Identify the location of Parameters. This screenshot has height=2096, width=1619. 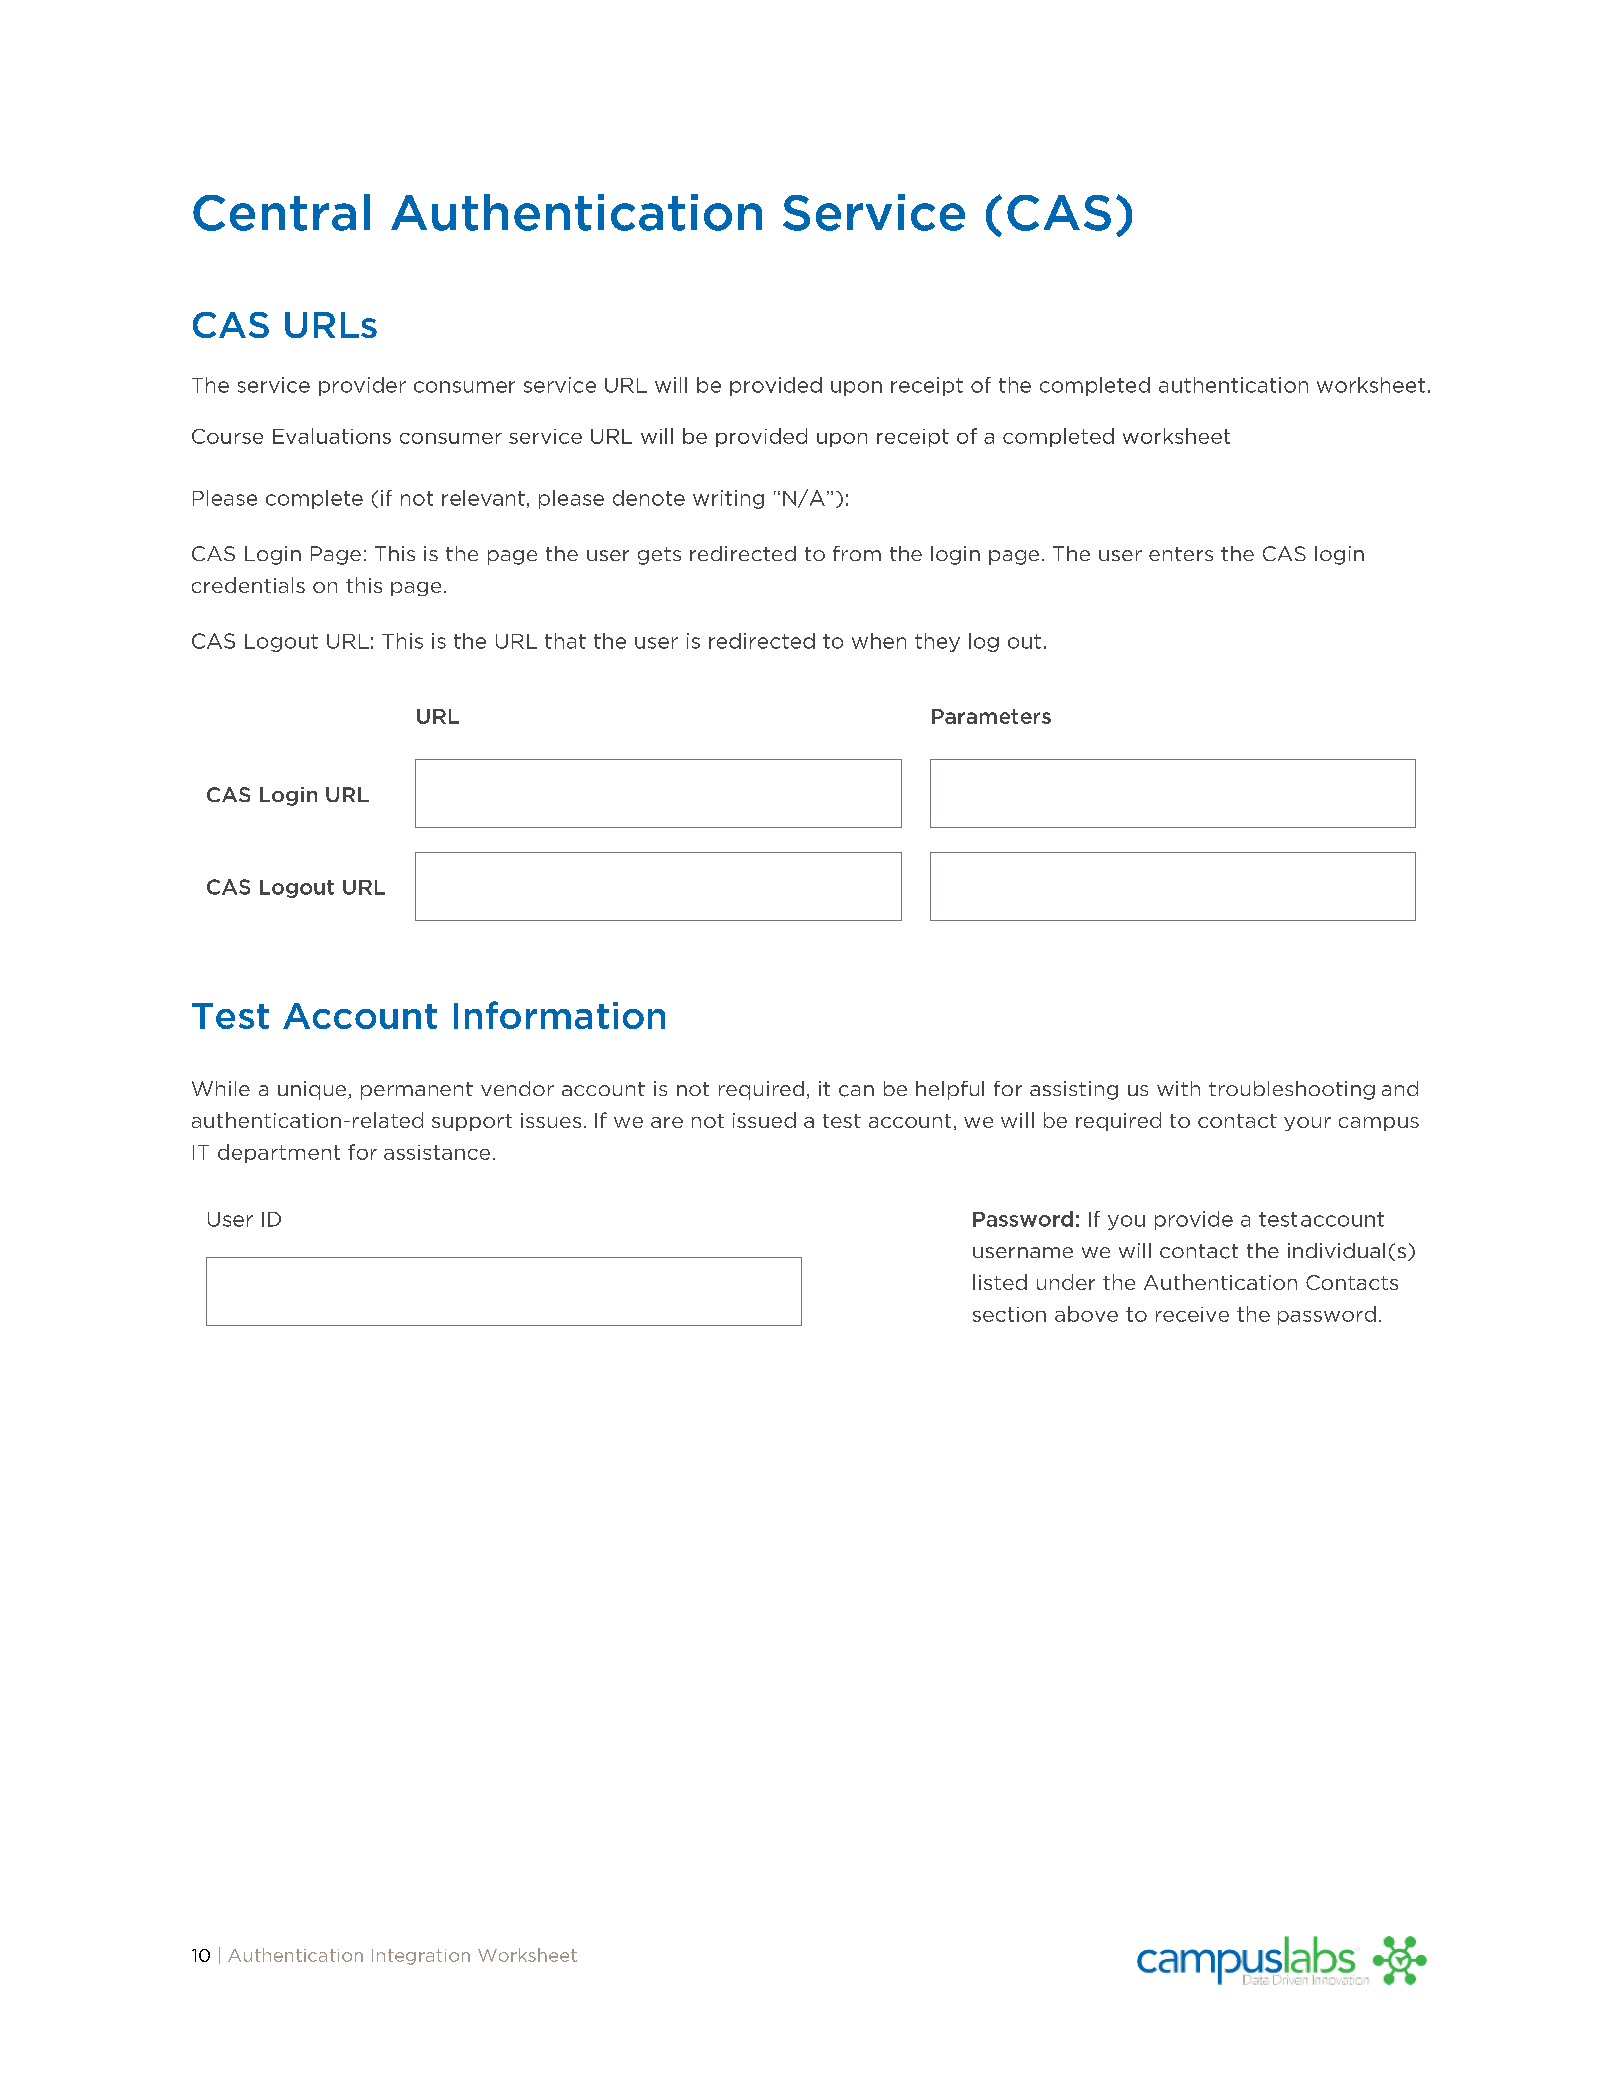
(991, 716).
